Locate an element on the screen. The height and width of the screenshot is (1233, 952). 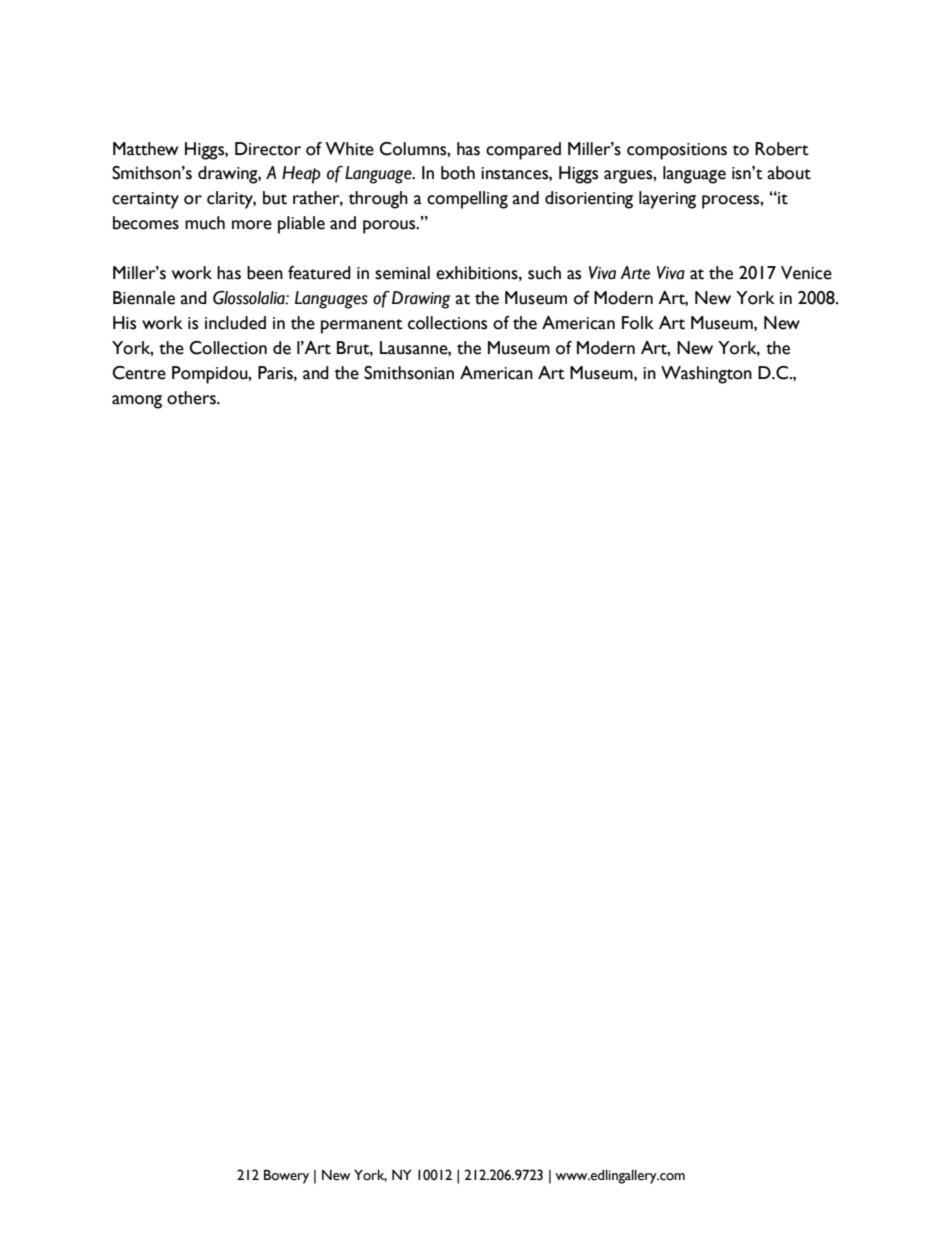
both is located at coordinates (458, 173).
